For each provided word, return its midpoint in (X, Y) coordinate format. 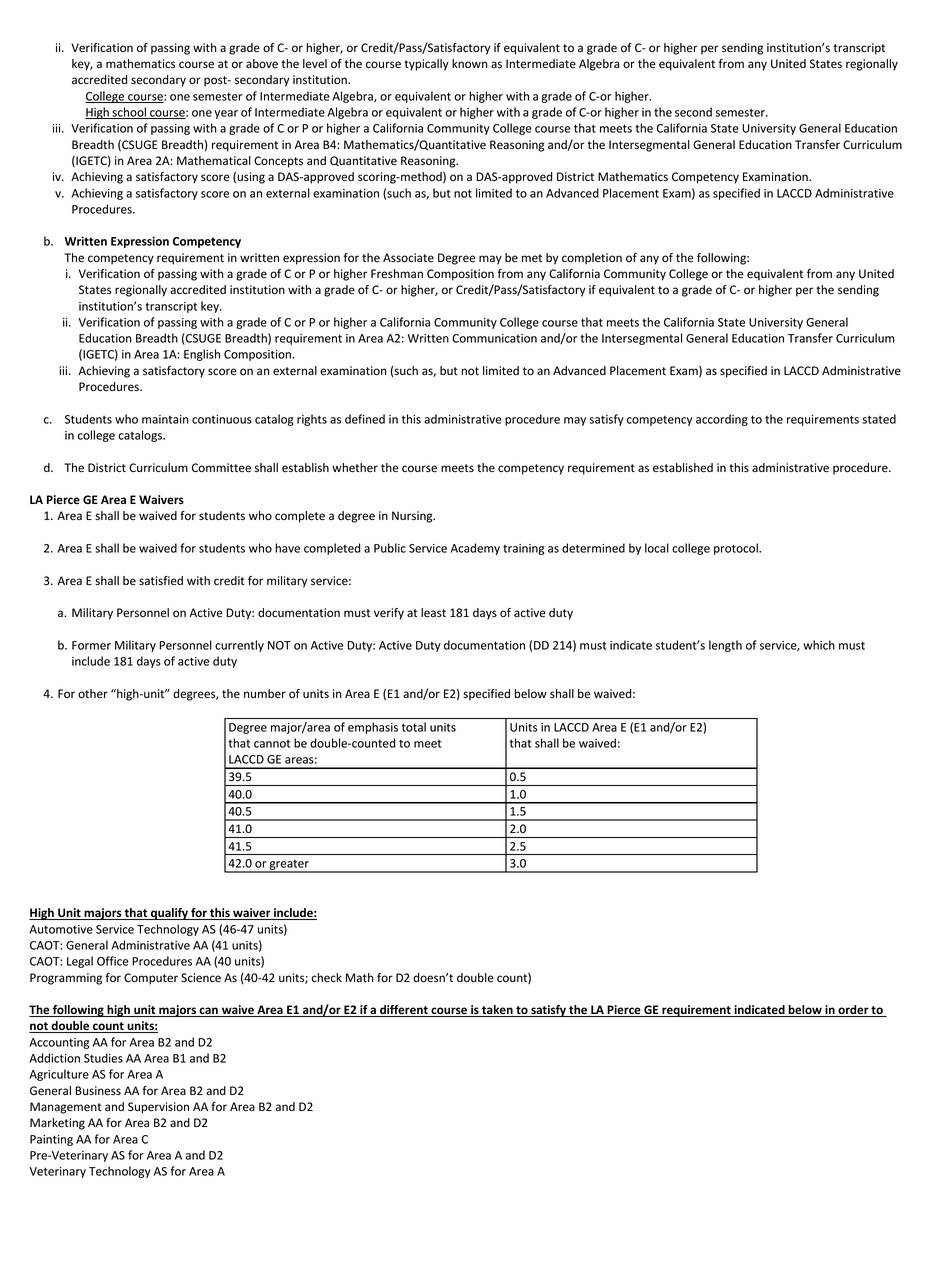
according (722, 420)
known (470, 63)
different (404, 1011)
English (202, 355)
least (433, 613)
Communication (494, 338)
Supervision (158, 1108)
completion (592, 259)
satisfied (161, 580)
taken (497, 1011)
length (725, 646)
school (129, 113)
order (853, 1011)
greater (289, 866)
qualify (169, 914)
